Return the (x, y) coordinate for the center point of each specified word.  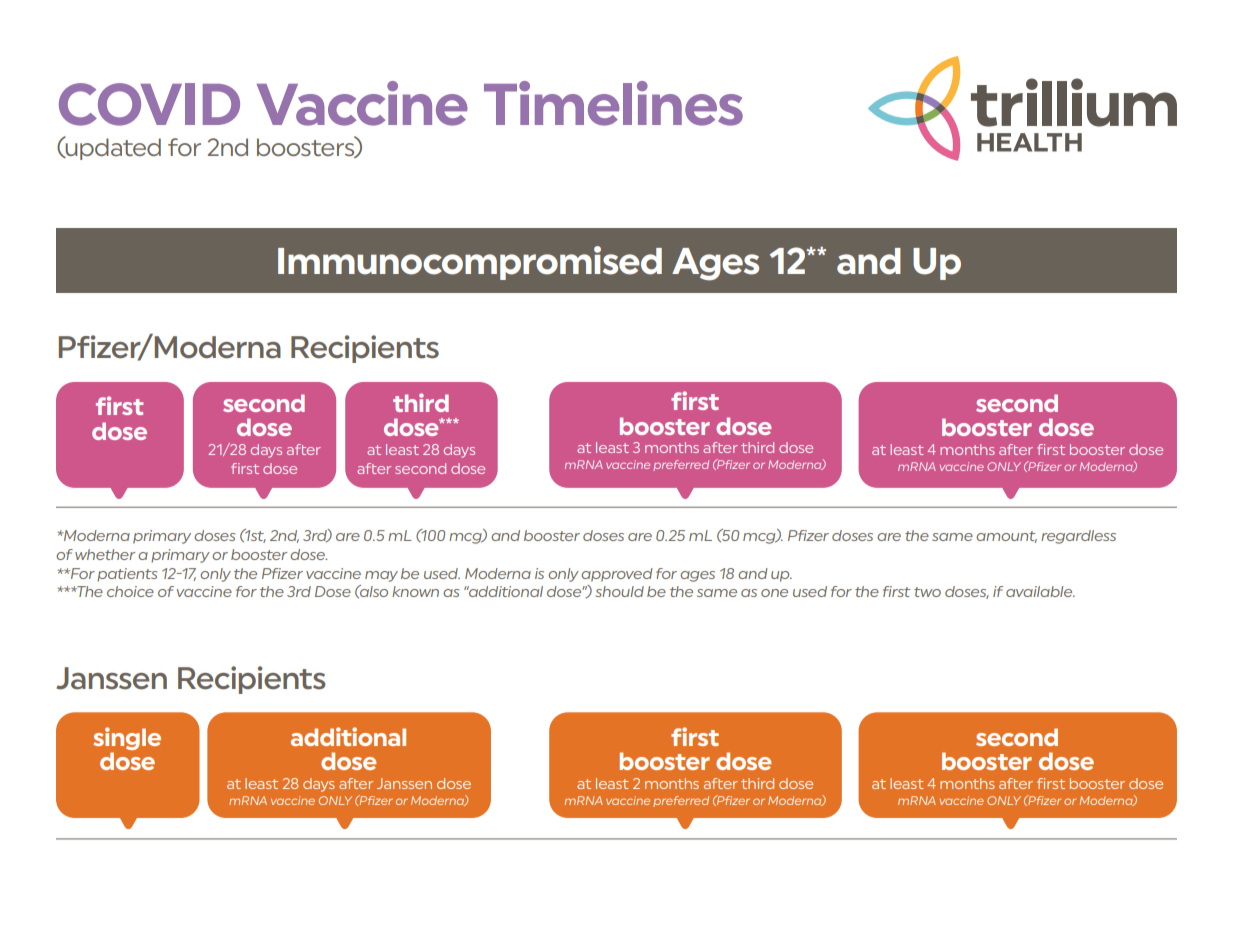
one (774, 593)
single (127, 738)
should (620, 591)
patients (127, 575)
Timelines (613, 103)
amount (1006, 537)
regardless (1078, 537)
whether (105, 554)
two (927, 592)
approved (617, 575)
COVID (149, 104)
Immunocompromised (470, 263)
